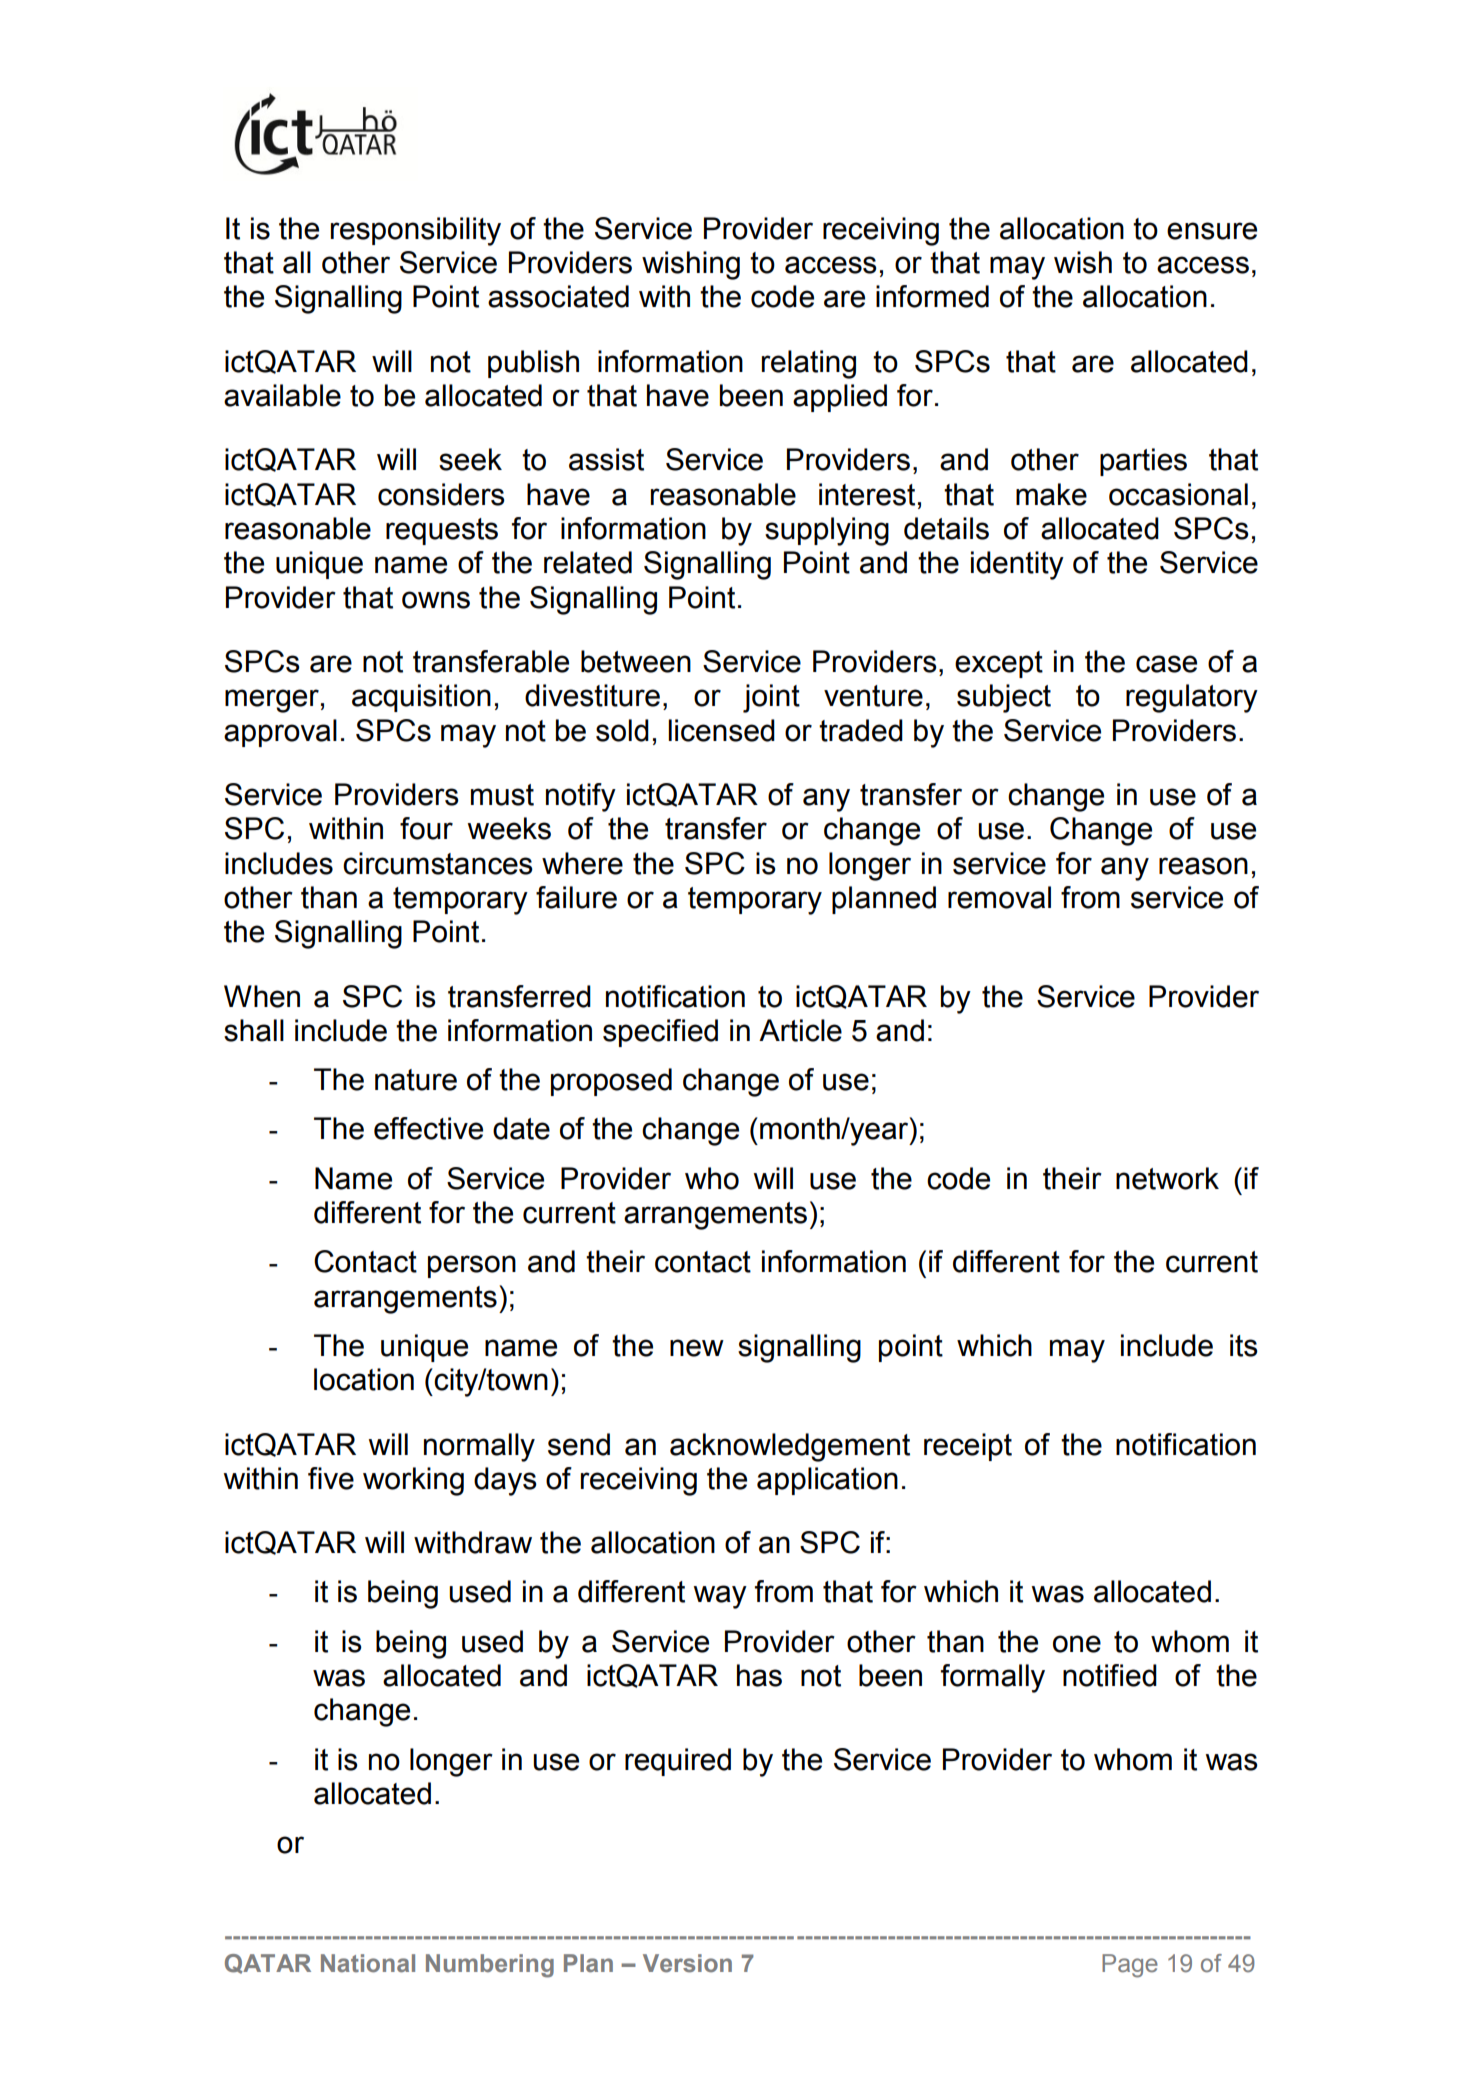  I want to click on one, so click(1077, 1644).
